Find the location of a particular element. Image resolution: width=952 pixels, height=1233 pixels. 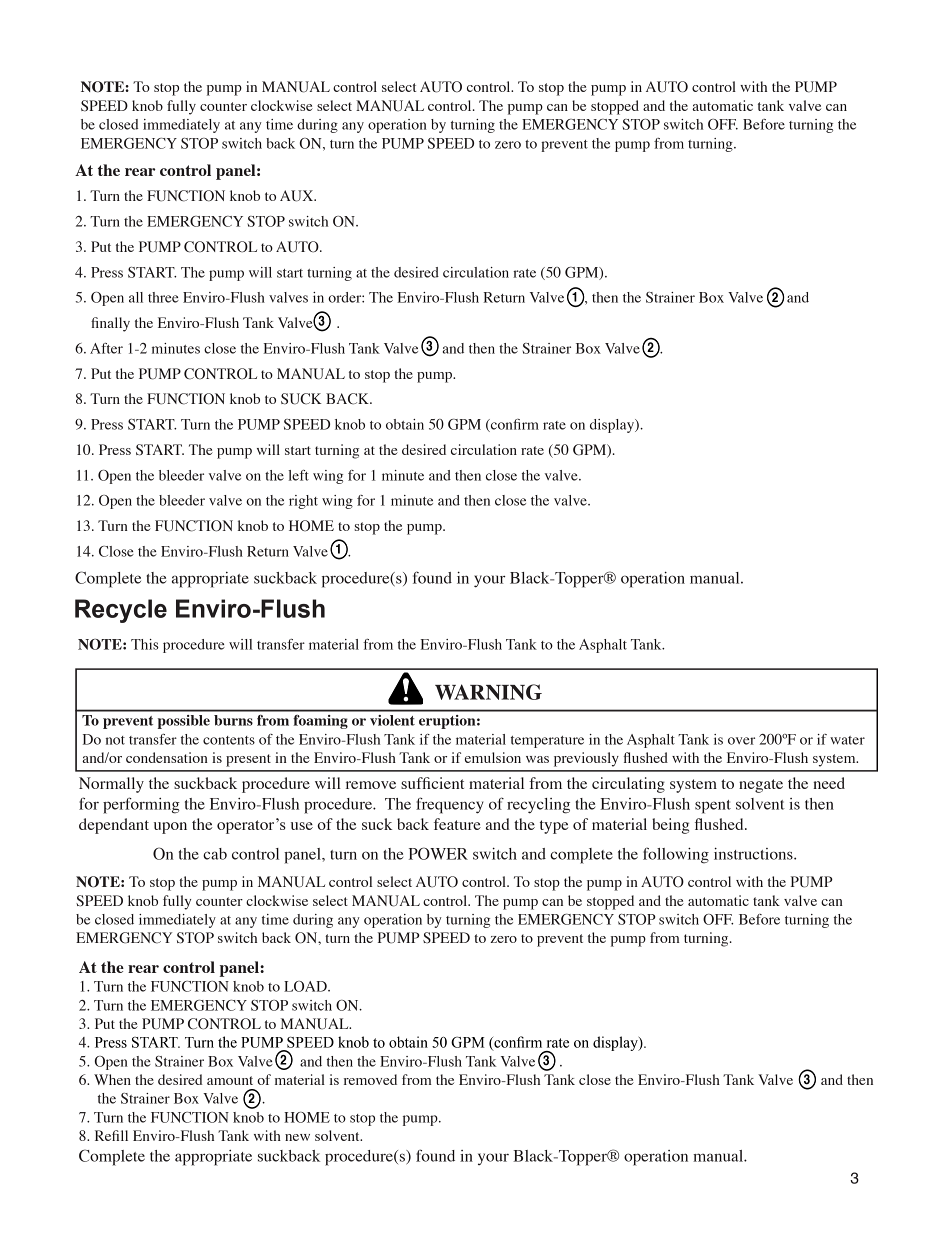

WARNING is located at coordinates (488, 692).
